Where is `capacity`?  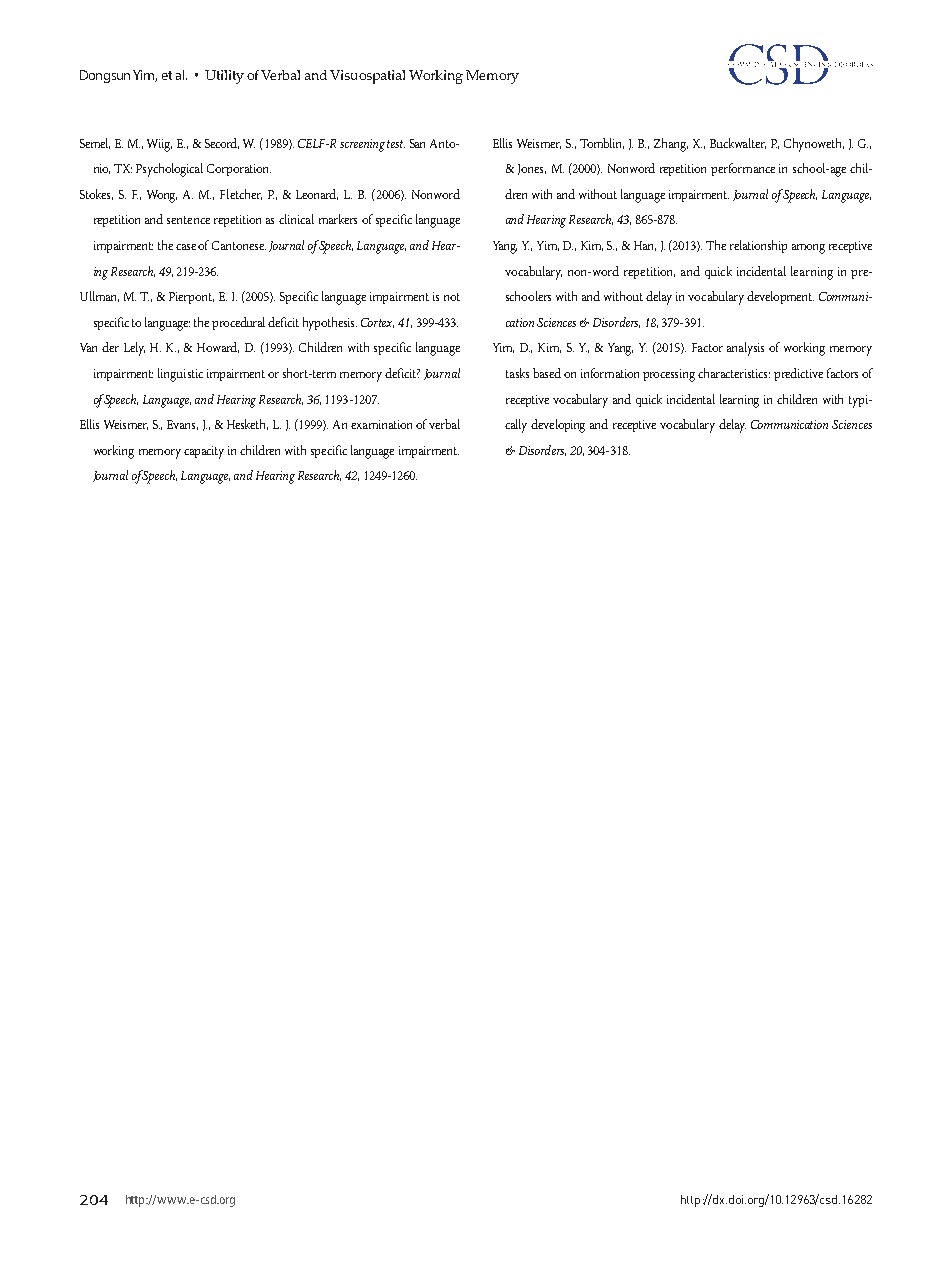 capacity is located at coordinates (204, 452).
